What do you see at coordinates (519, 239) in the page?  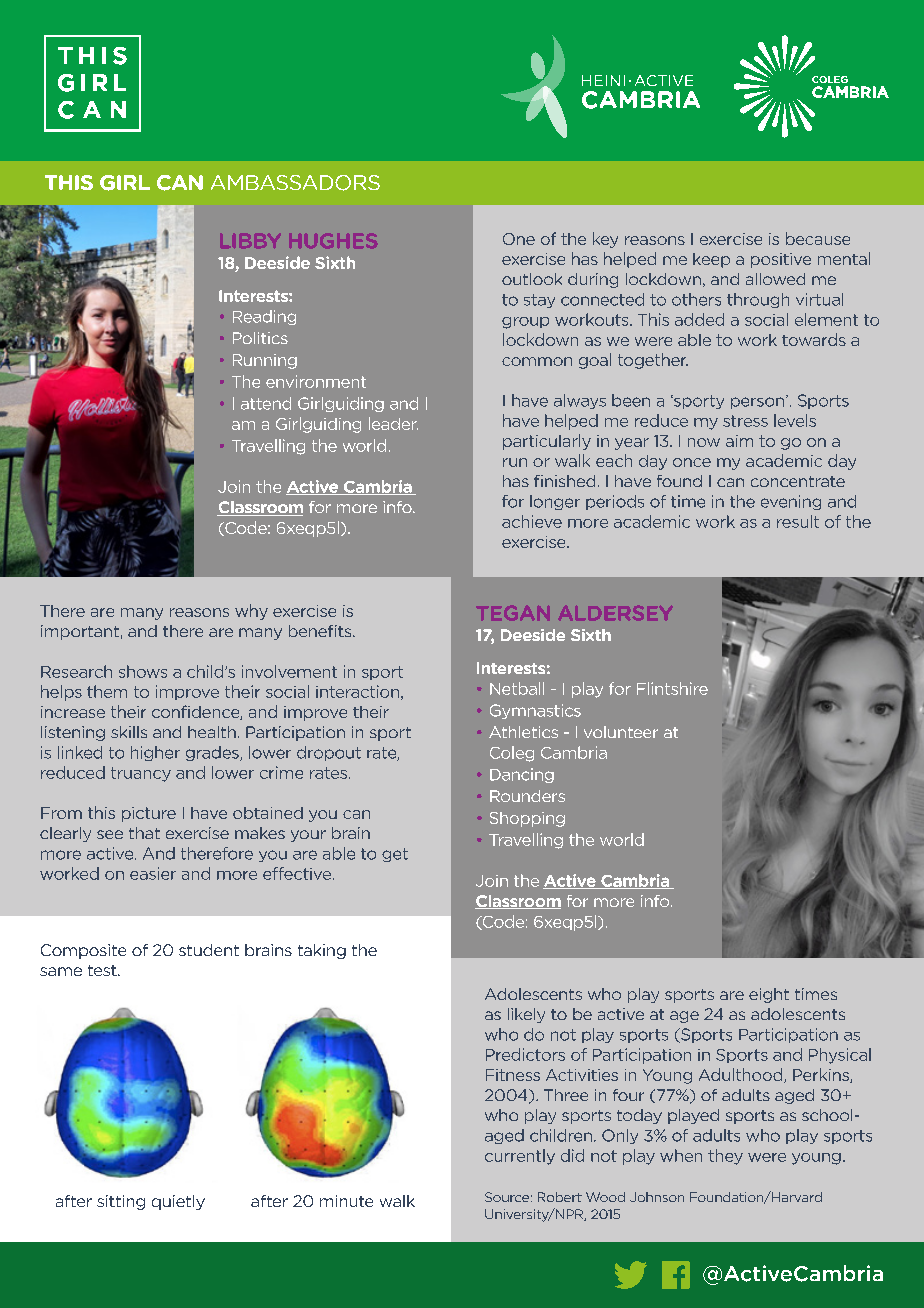 I see `One` at bounding box center [519, 239].
